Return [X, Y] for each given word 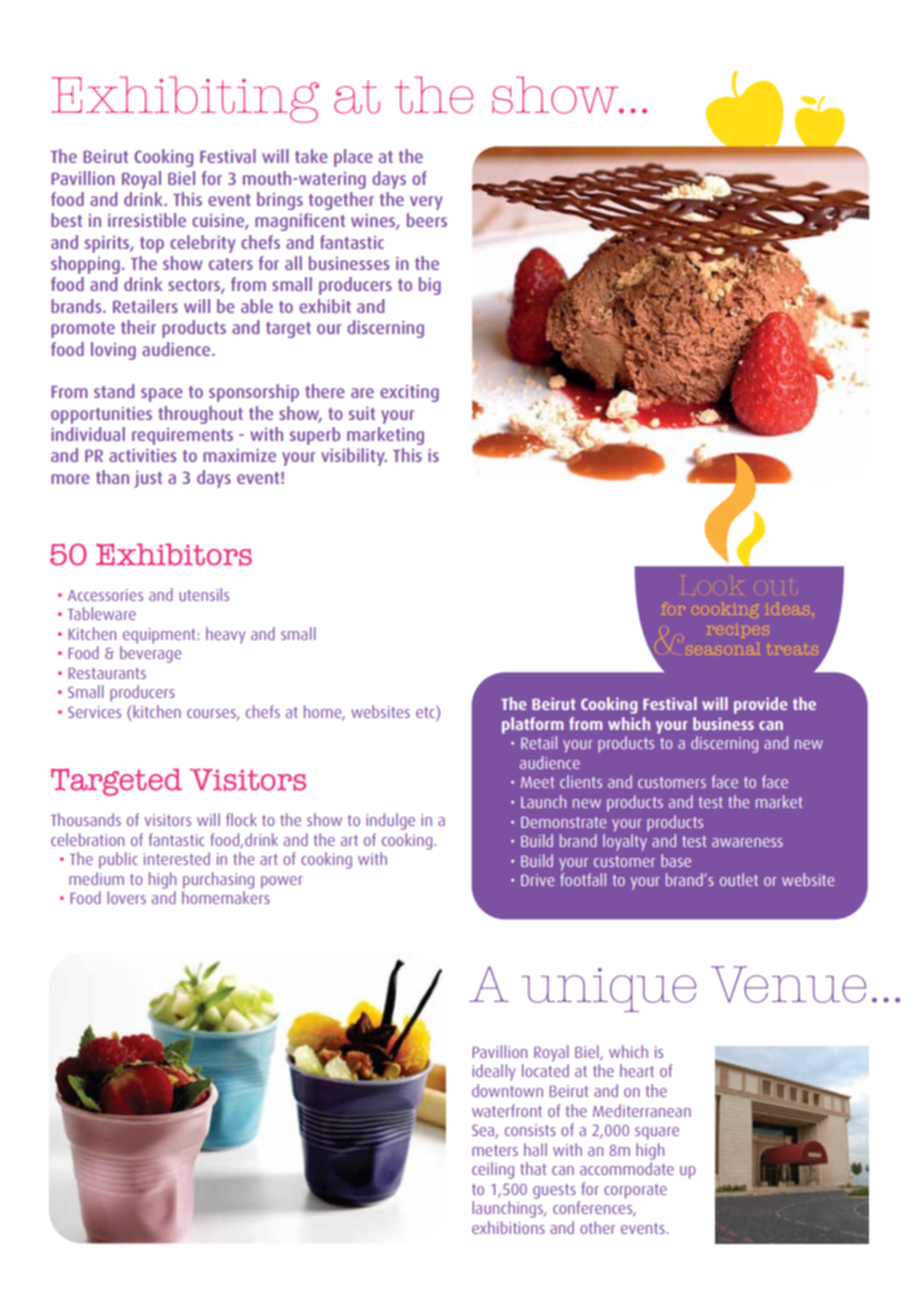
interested [177, 858]
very [426, 203]
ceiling [493, 1170]
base [676, 860]
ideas [788, 608]
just [148, 479]
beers [427, 220]
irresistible [147, 220]
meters [495, 1150]
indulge [390, 821]
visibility [354, 457]
